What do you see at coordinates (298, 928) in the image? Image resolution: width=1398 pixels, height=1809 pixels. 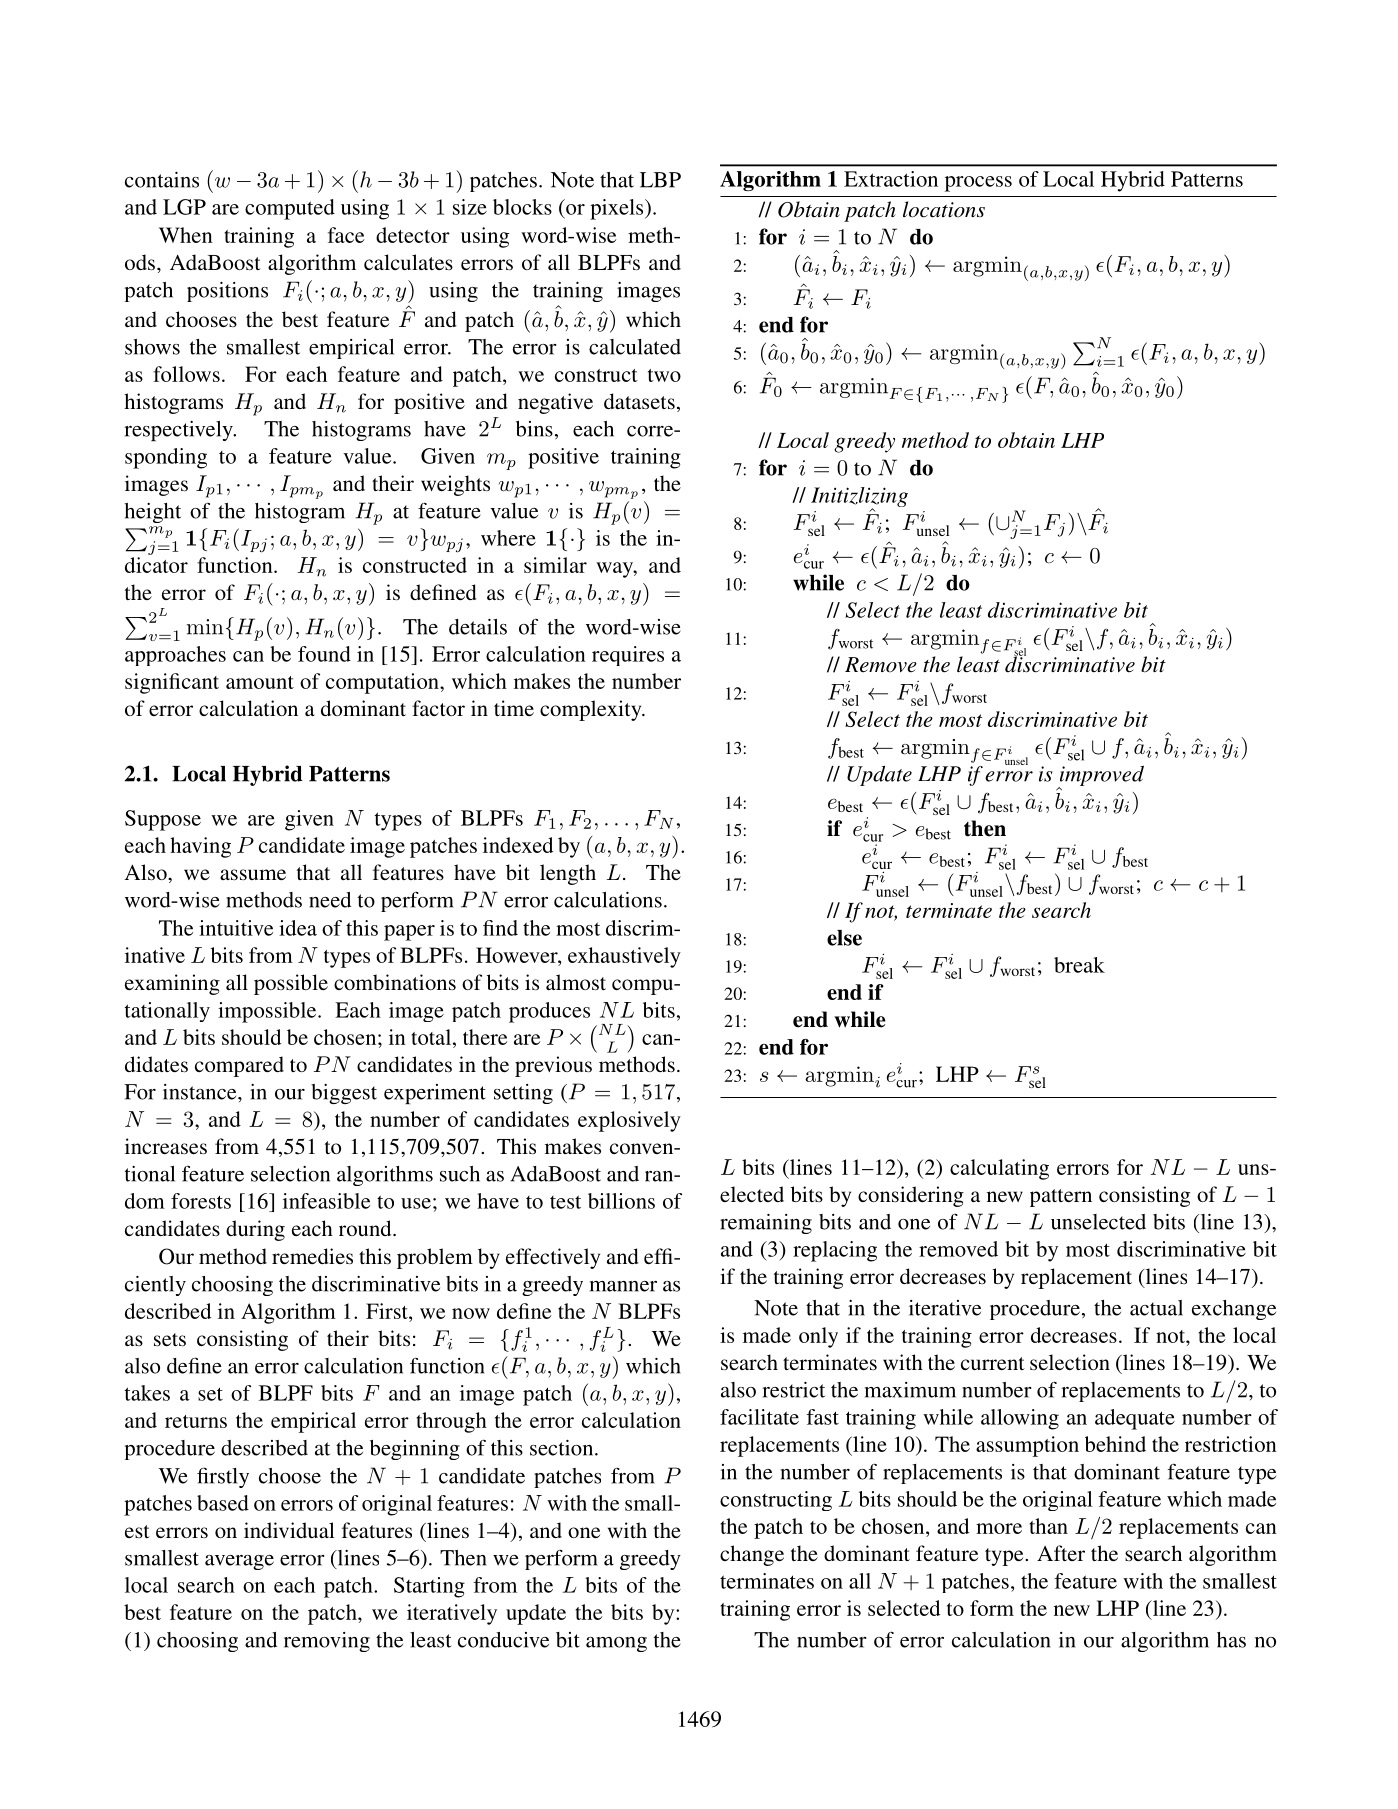 I see `idea` at bounding box center [298, 928].
